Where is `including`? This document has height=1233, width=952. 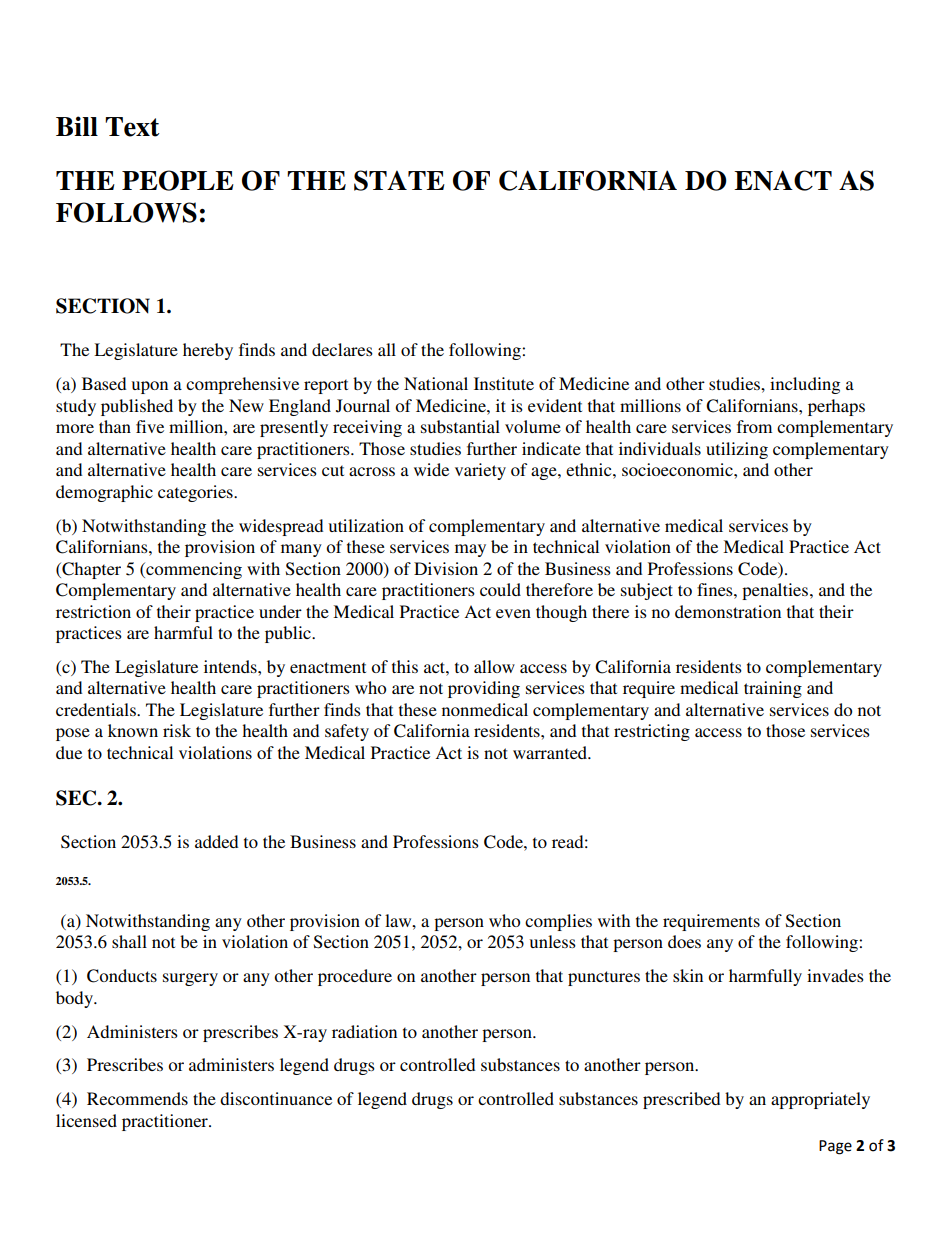
including is located at coordinates (805, 385).
